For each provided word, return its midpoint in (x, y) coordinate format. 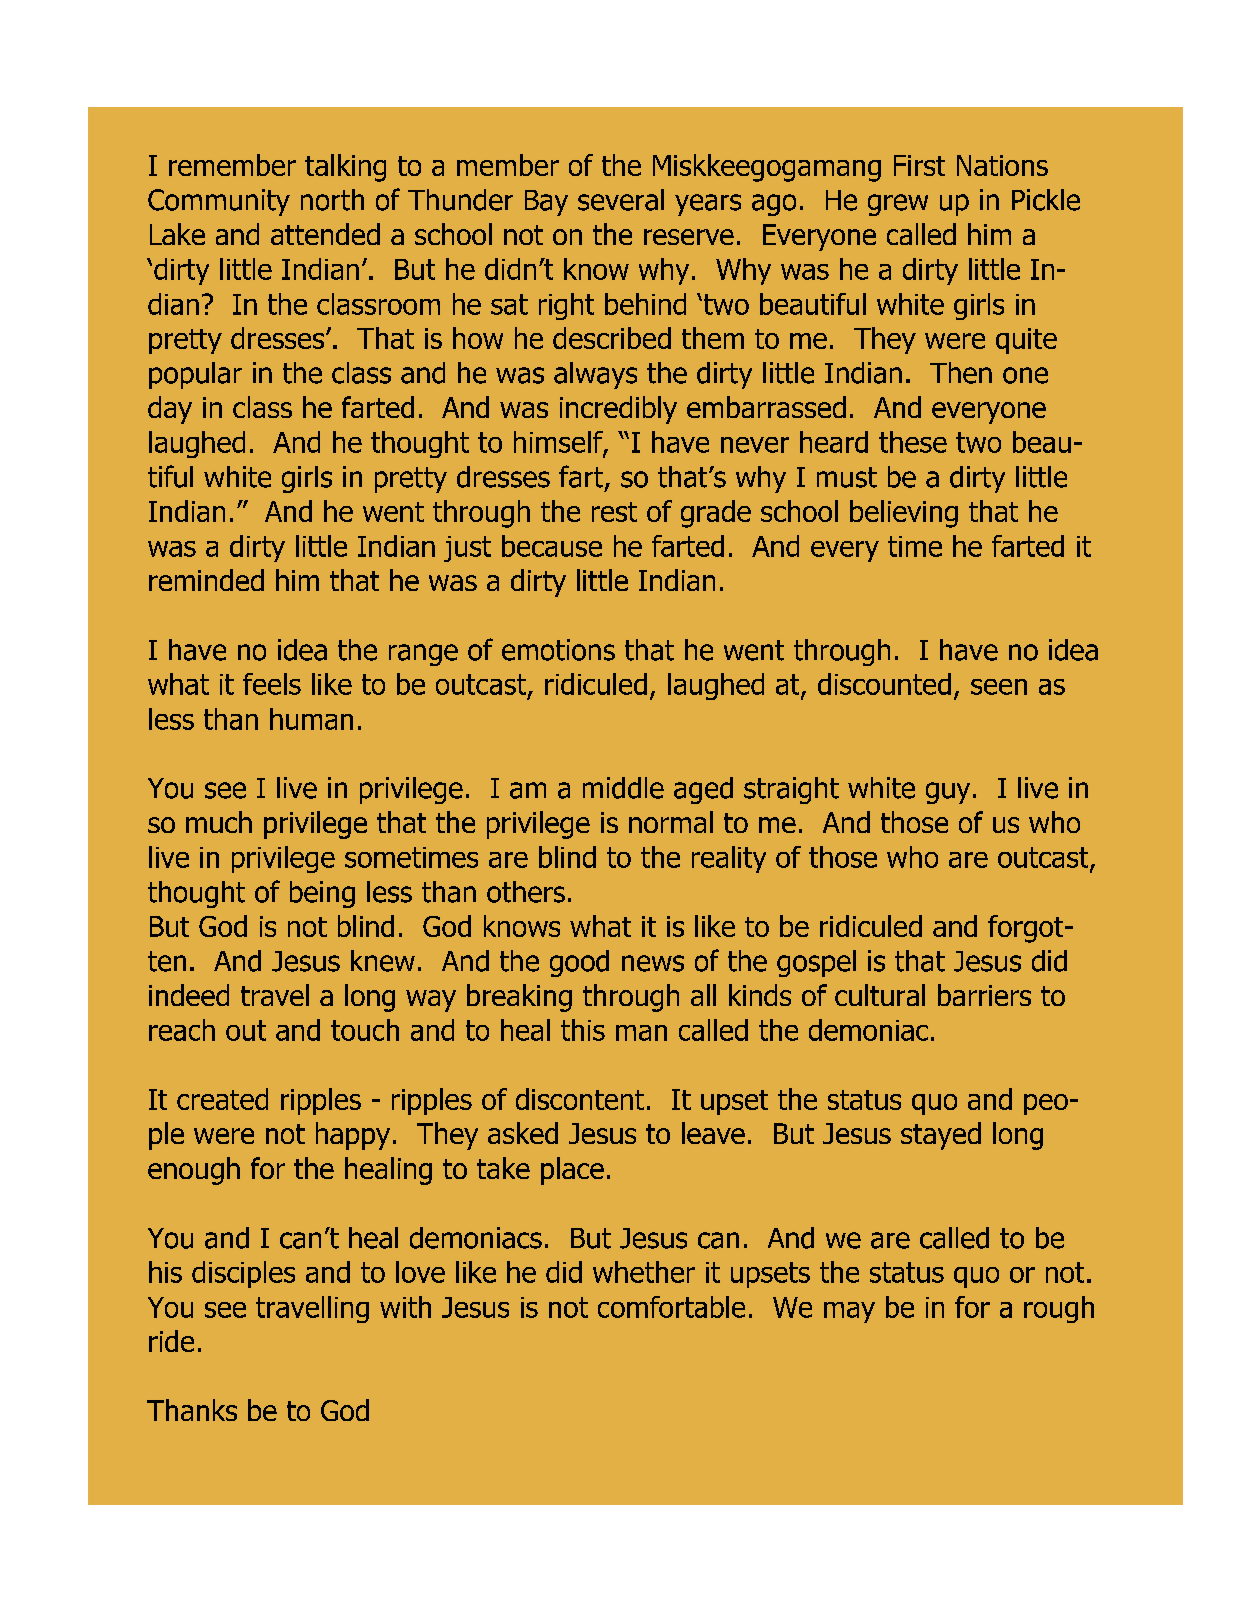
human (311, 719)
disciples (243, 1274)
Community (219, 202)
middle (623, 788)
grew (898, 205)
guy (948, 793)
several (621, 200)
